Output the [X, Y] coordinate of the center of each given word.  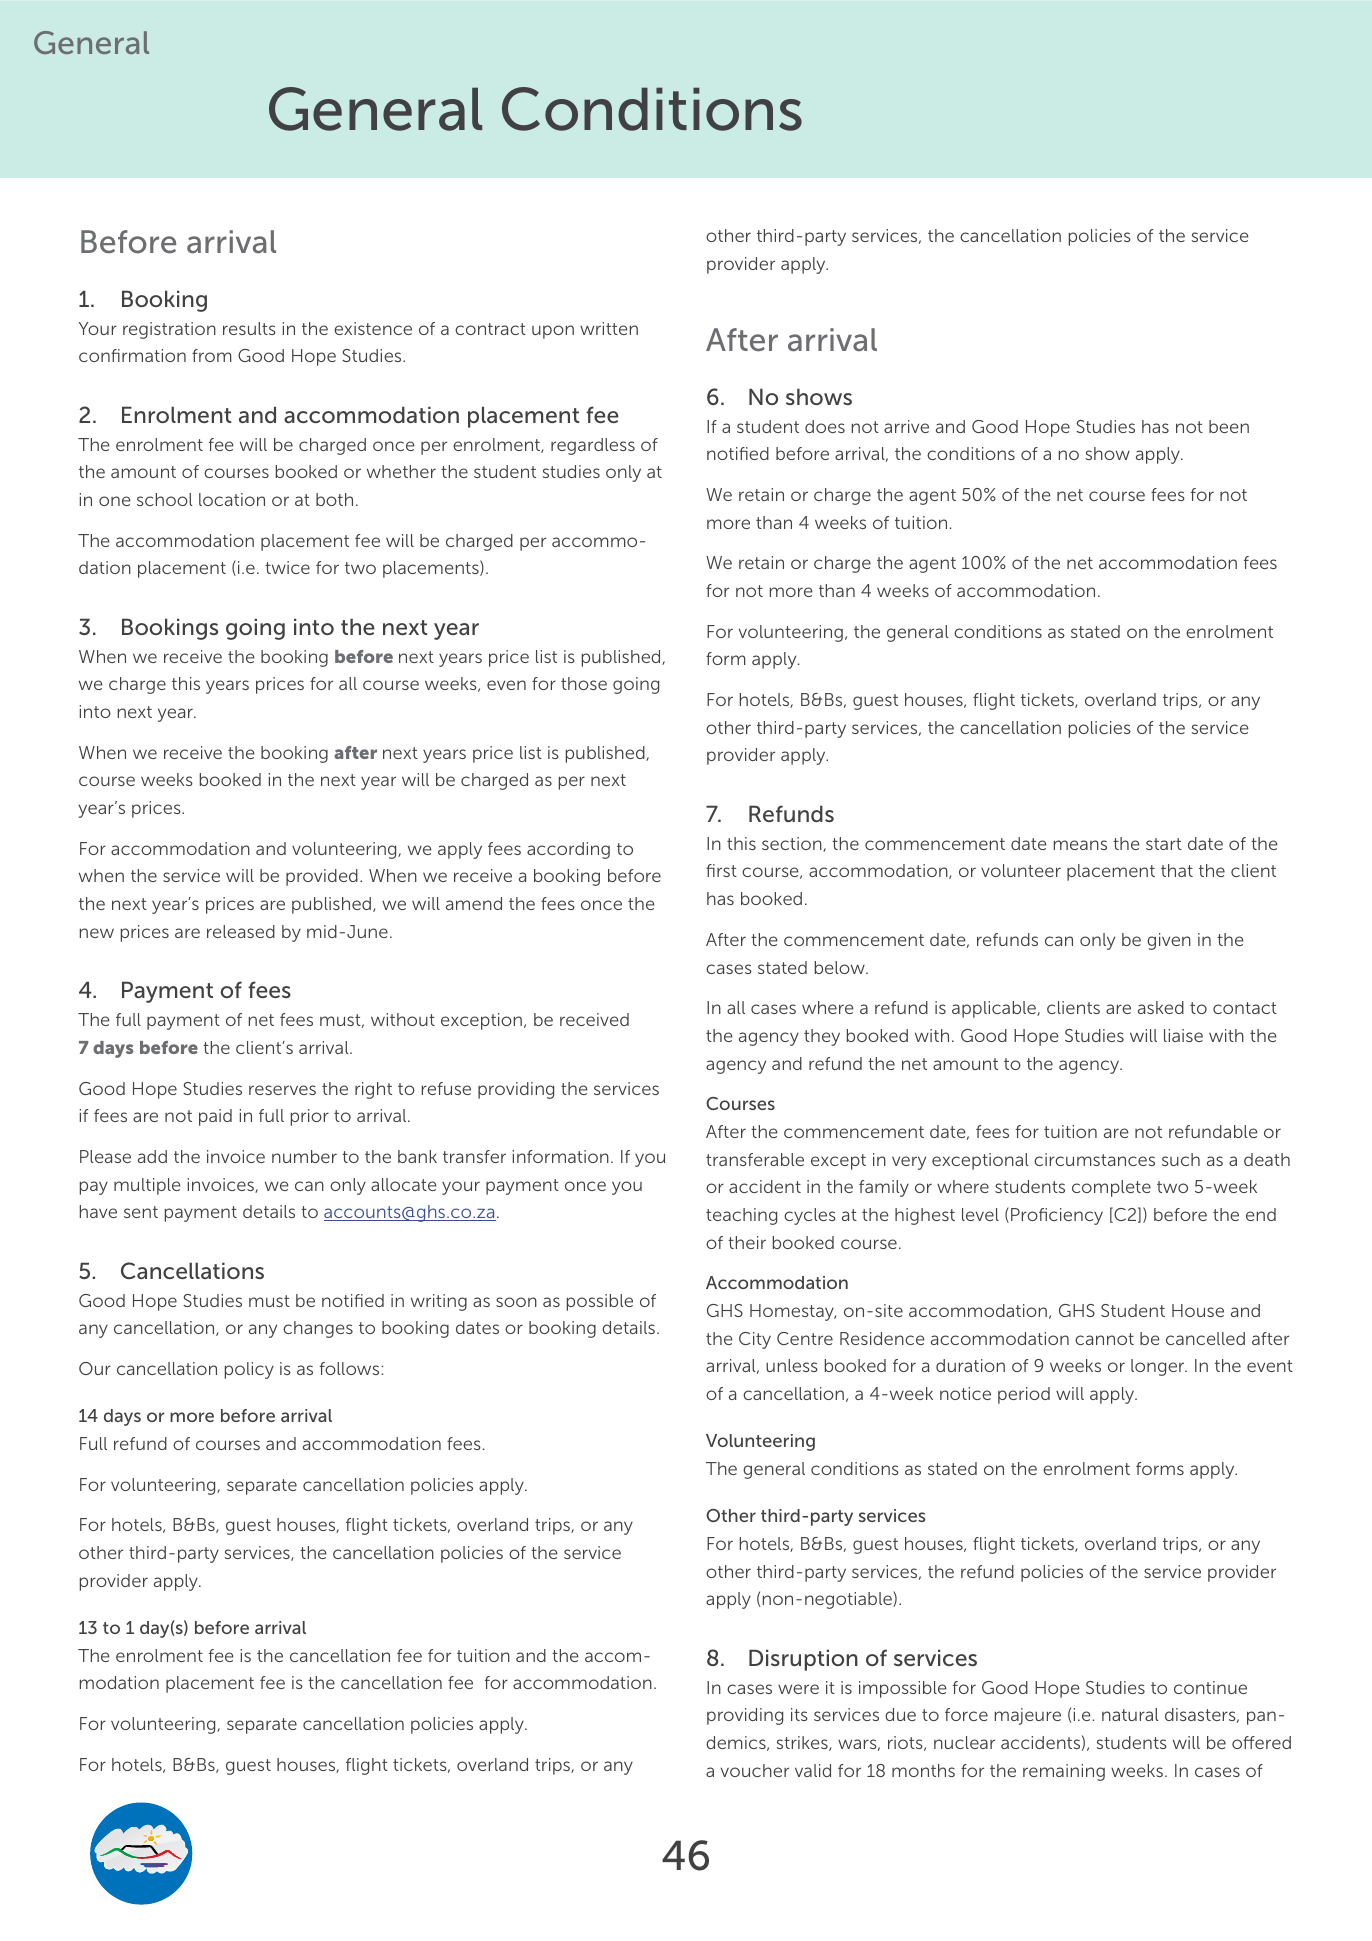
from [212, 355]
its [799, 1714]
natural [1130, 1714]
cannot [1104, 1339]
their [747, 1242]
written [609, 328]
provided [322, 877]
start [1164, 844]
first [721, 870]
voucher [755, 1770]
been [1229, 426]
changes [318, 1329]
